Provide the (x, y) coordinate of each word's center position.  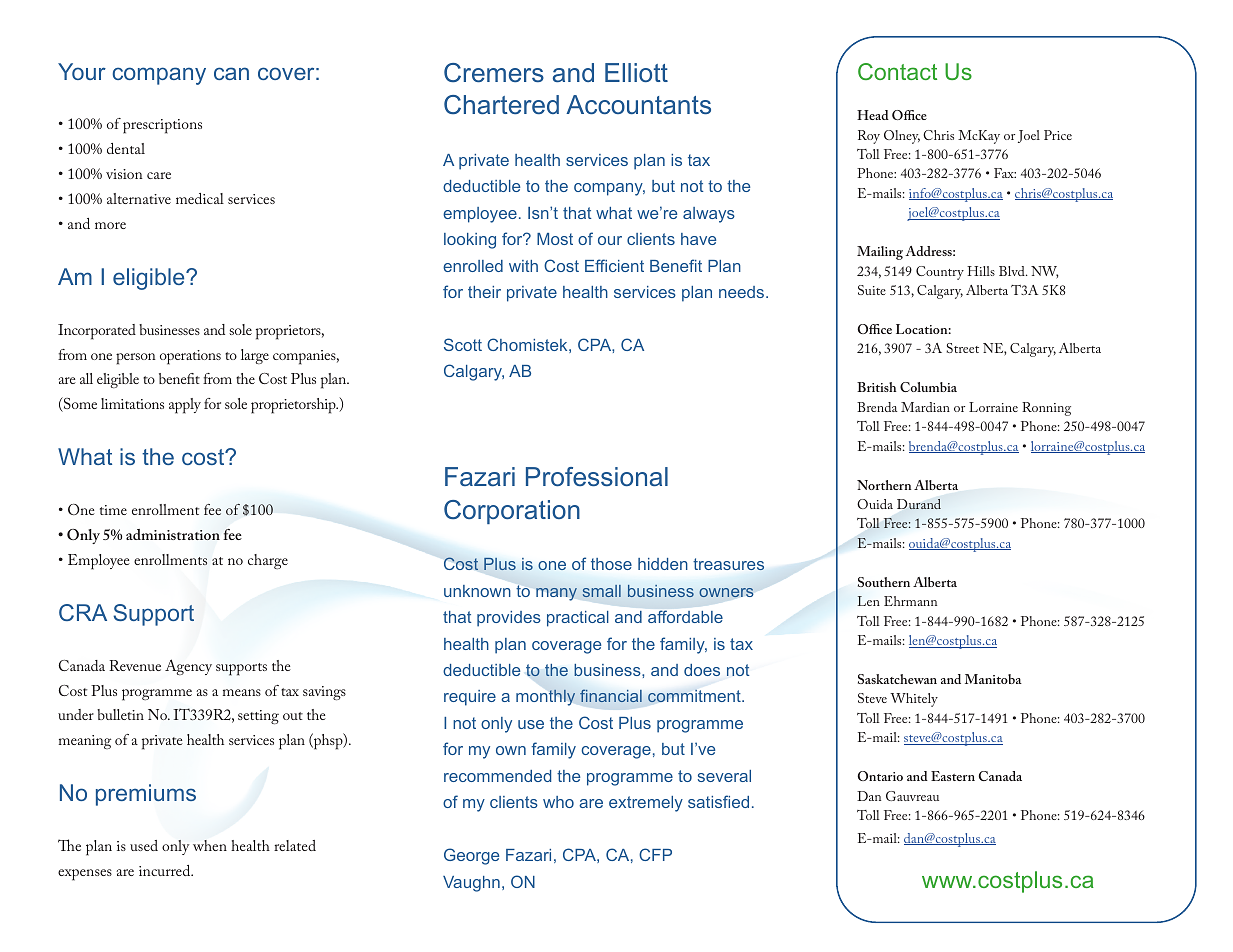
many (556, 594)
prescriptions (162, 126)
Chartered (501, 104)
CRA (83, 612)
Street (963, 348)
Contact (897, 71)
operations (190, 357)
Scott (463, 344)
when (210, 845)
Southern (884, 582)
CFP (655, 854)
